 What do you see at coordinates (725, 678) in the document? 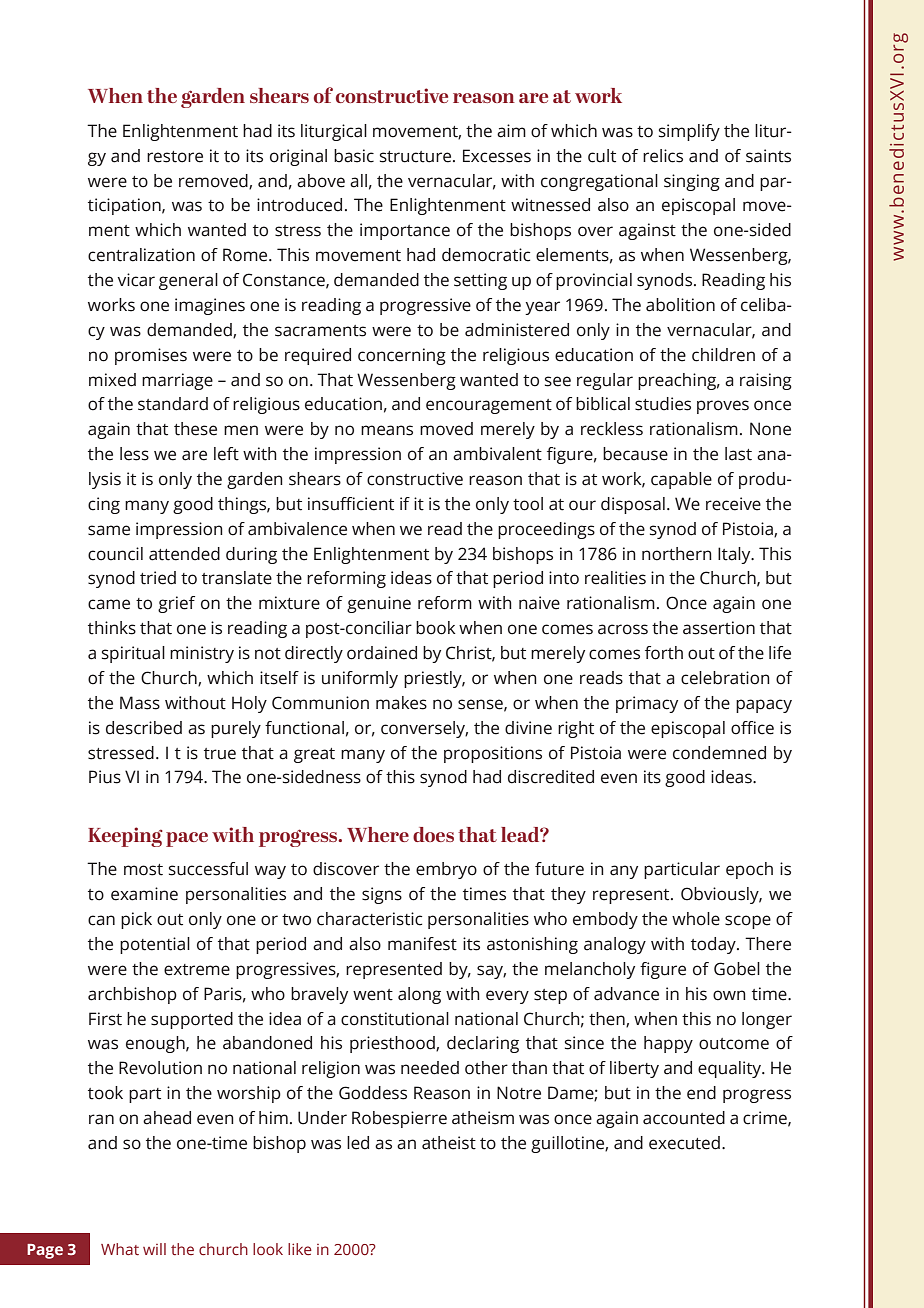
I see `celebration` at bounding box center [725, 678].
